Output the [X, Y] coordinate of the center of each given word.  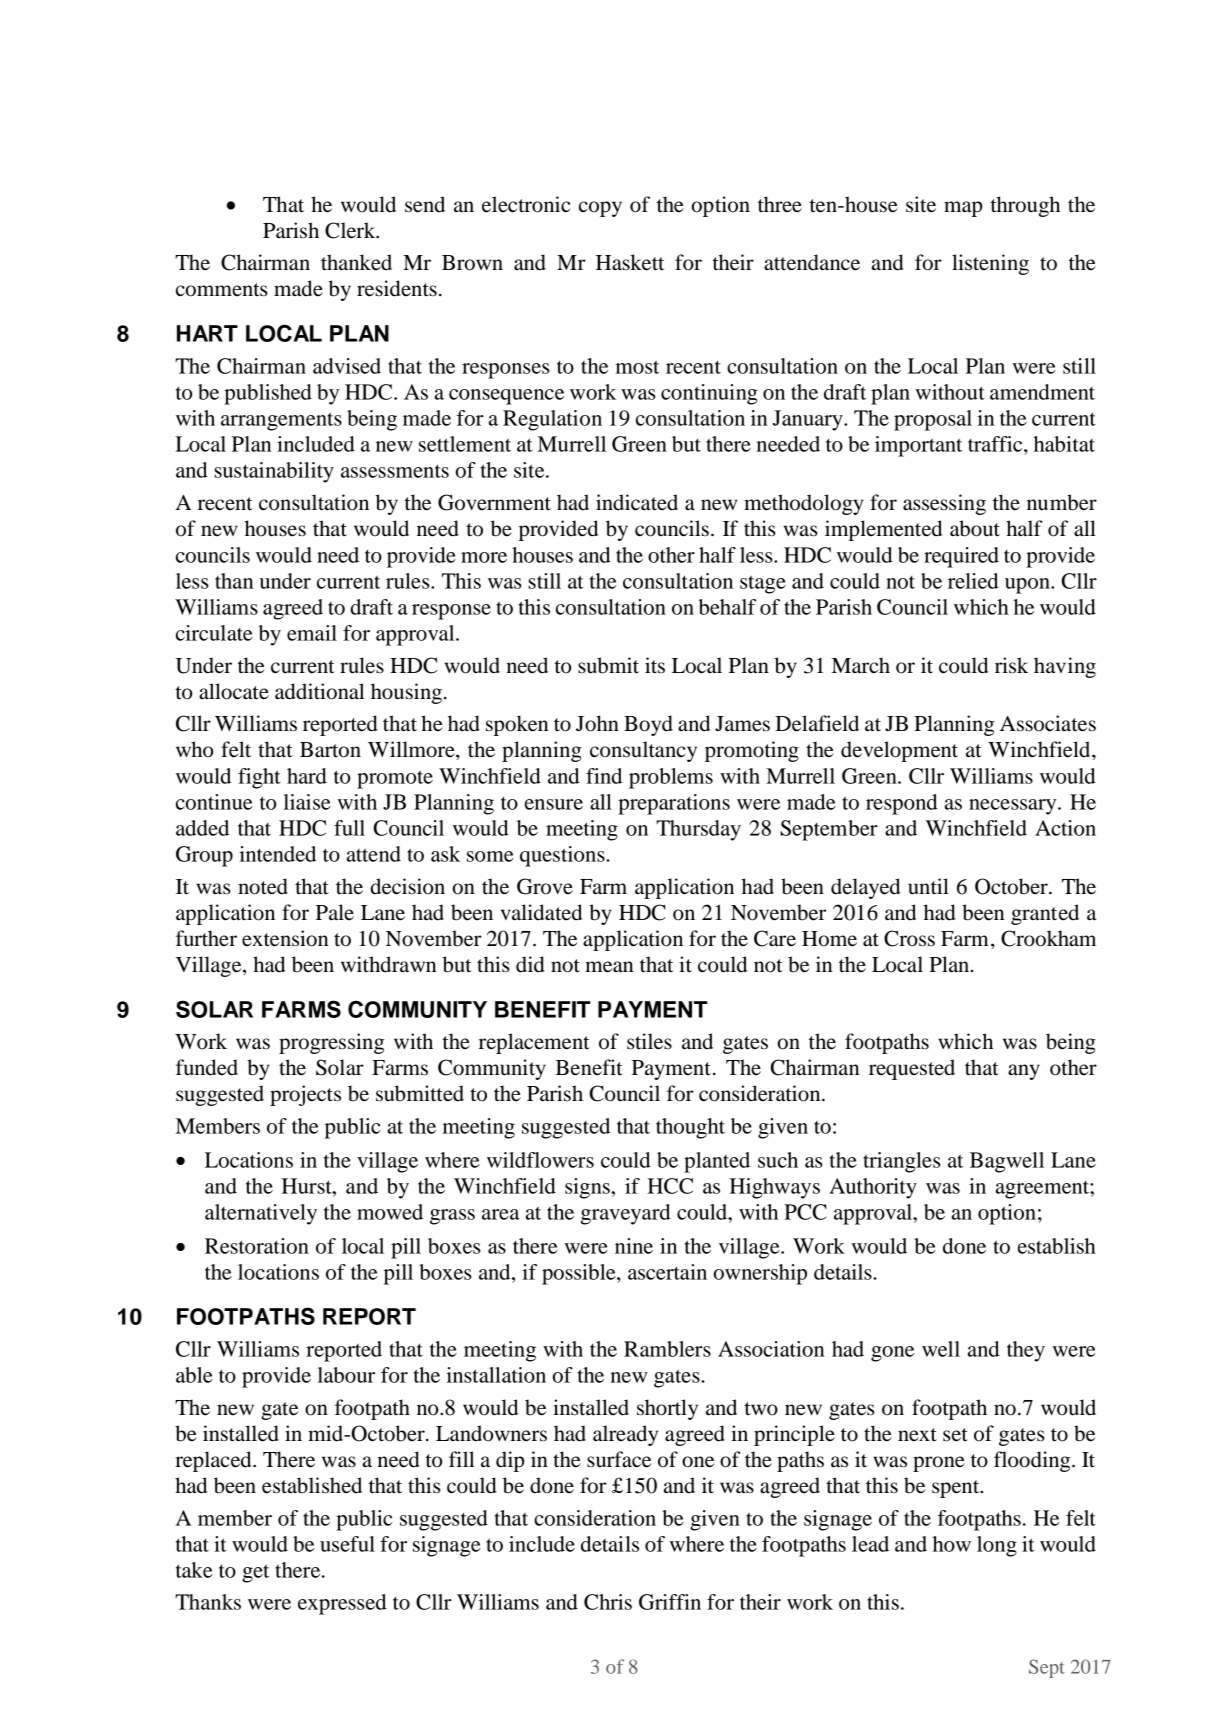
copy [600, 209]
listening [990, 264]
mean [609, 967]
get [255, 1573]
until [928, 886]
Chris [608, 1602]
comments [222, 290]
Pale [335, 912]
